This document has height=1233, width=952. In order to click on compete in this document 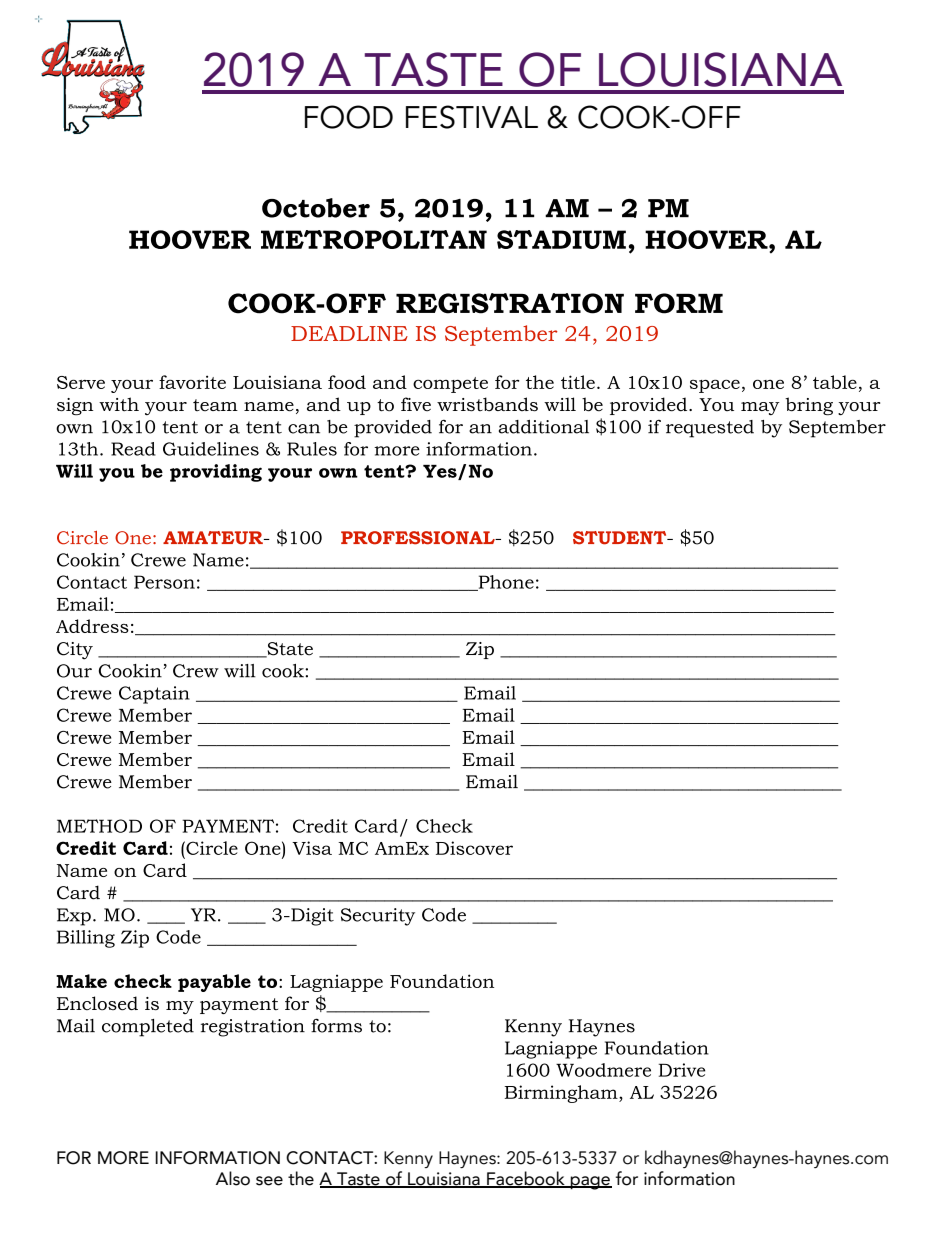, I will do `click(450, 385)`.
